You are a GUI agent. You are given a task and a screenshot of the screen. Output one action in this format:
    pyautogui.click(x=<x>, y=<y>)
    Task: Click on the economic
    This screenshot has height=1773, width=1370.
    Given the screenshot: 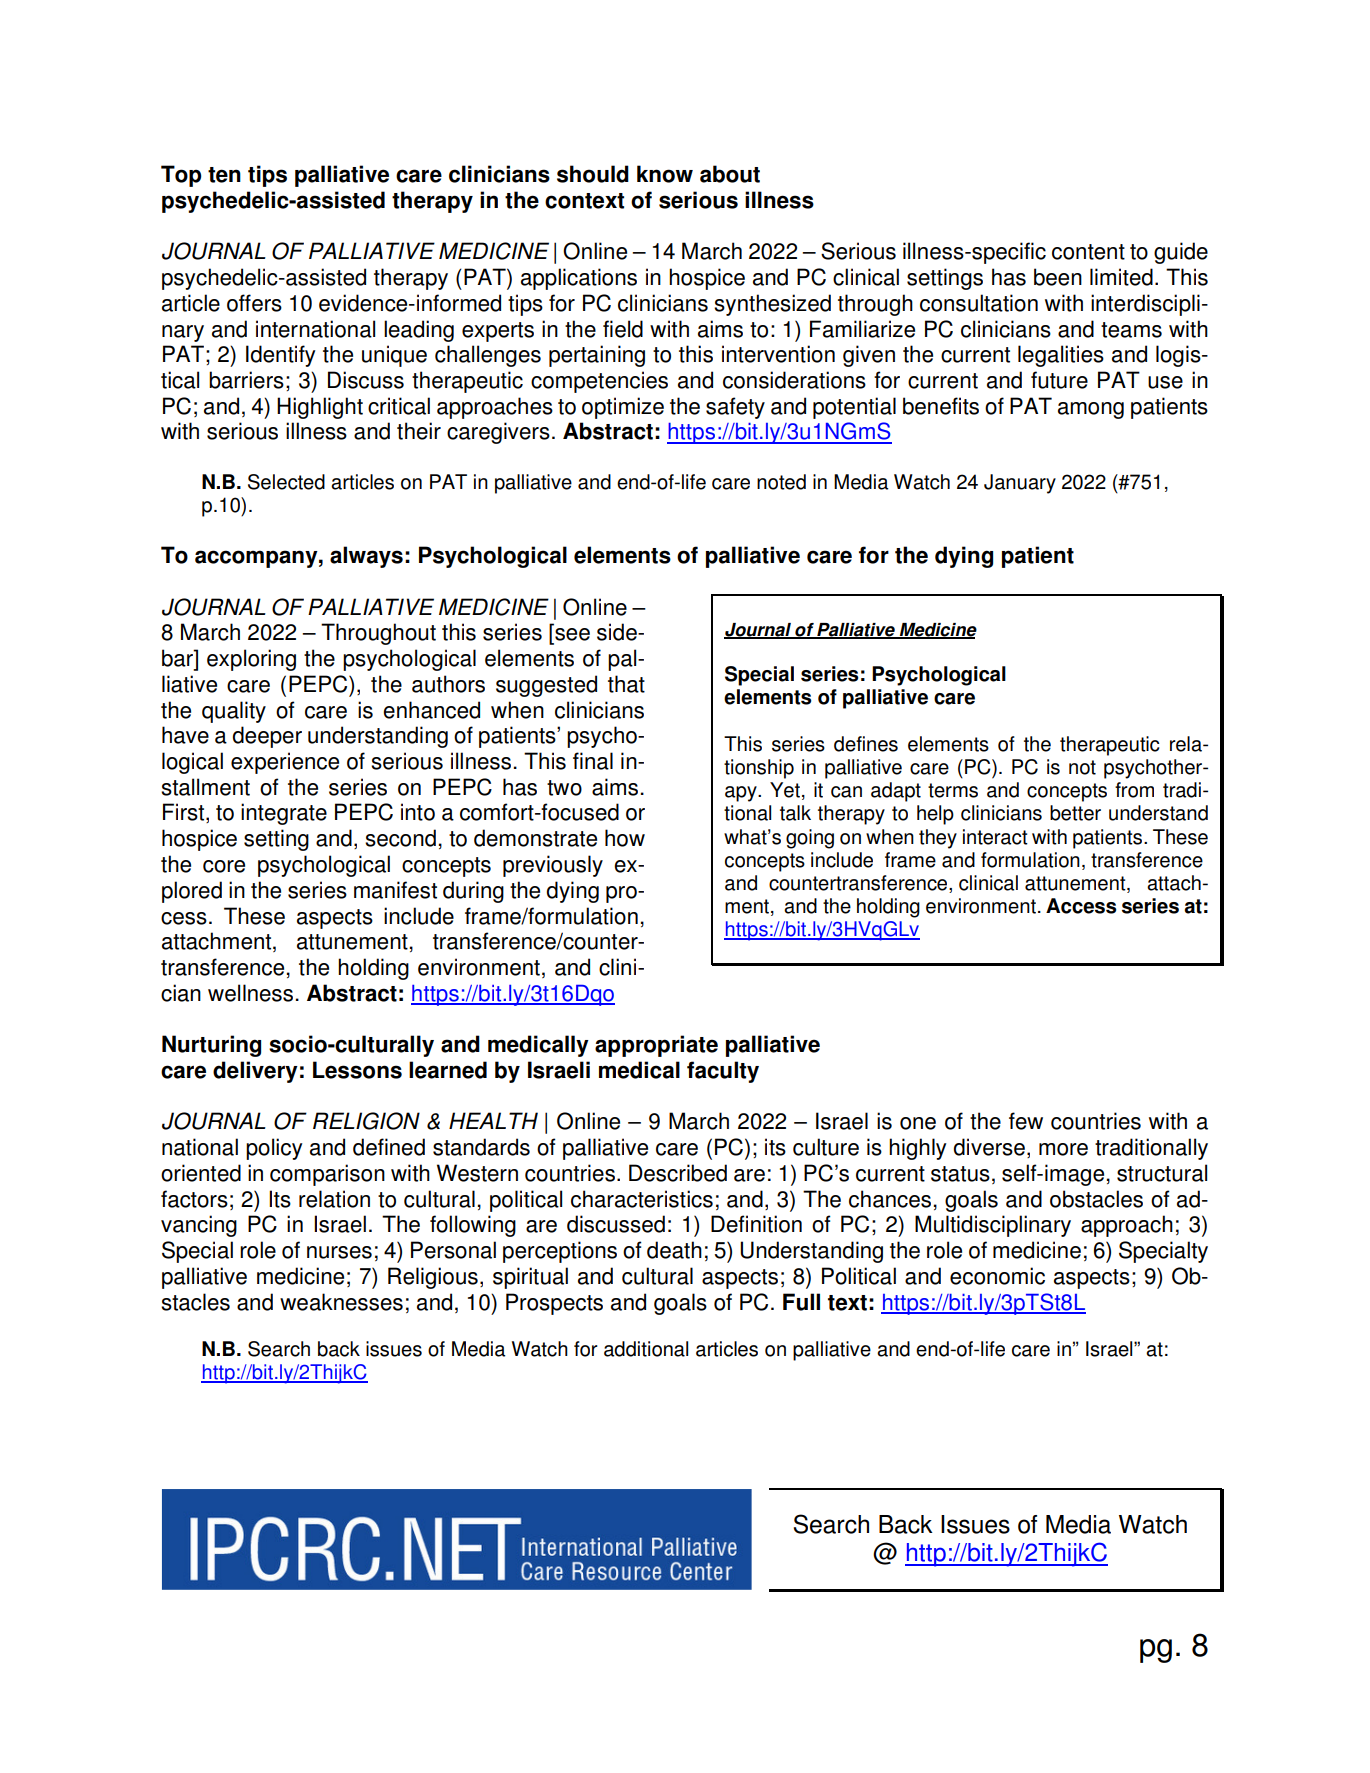 What is the action you would take?
    pyautogui.click(x=997, y=1276)
